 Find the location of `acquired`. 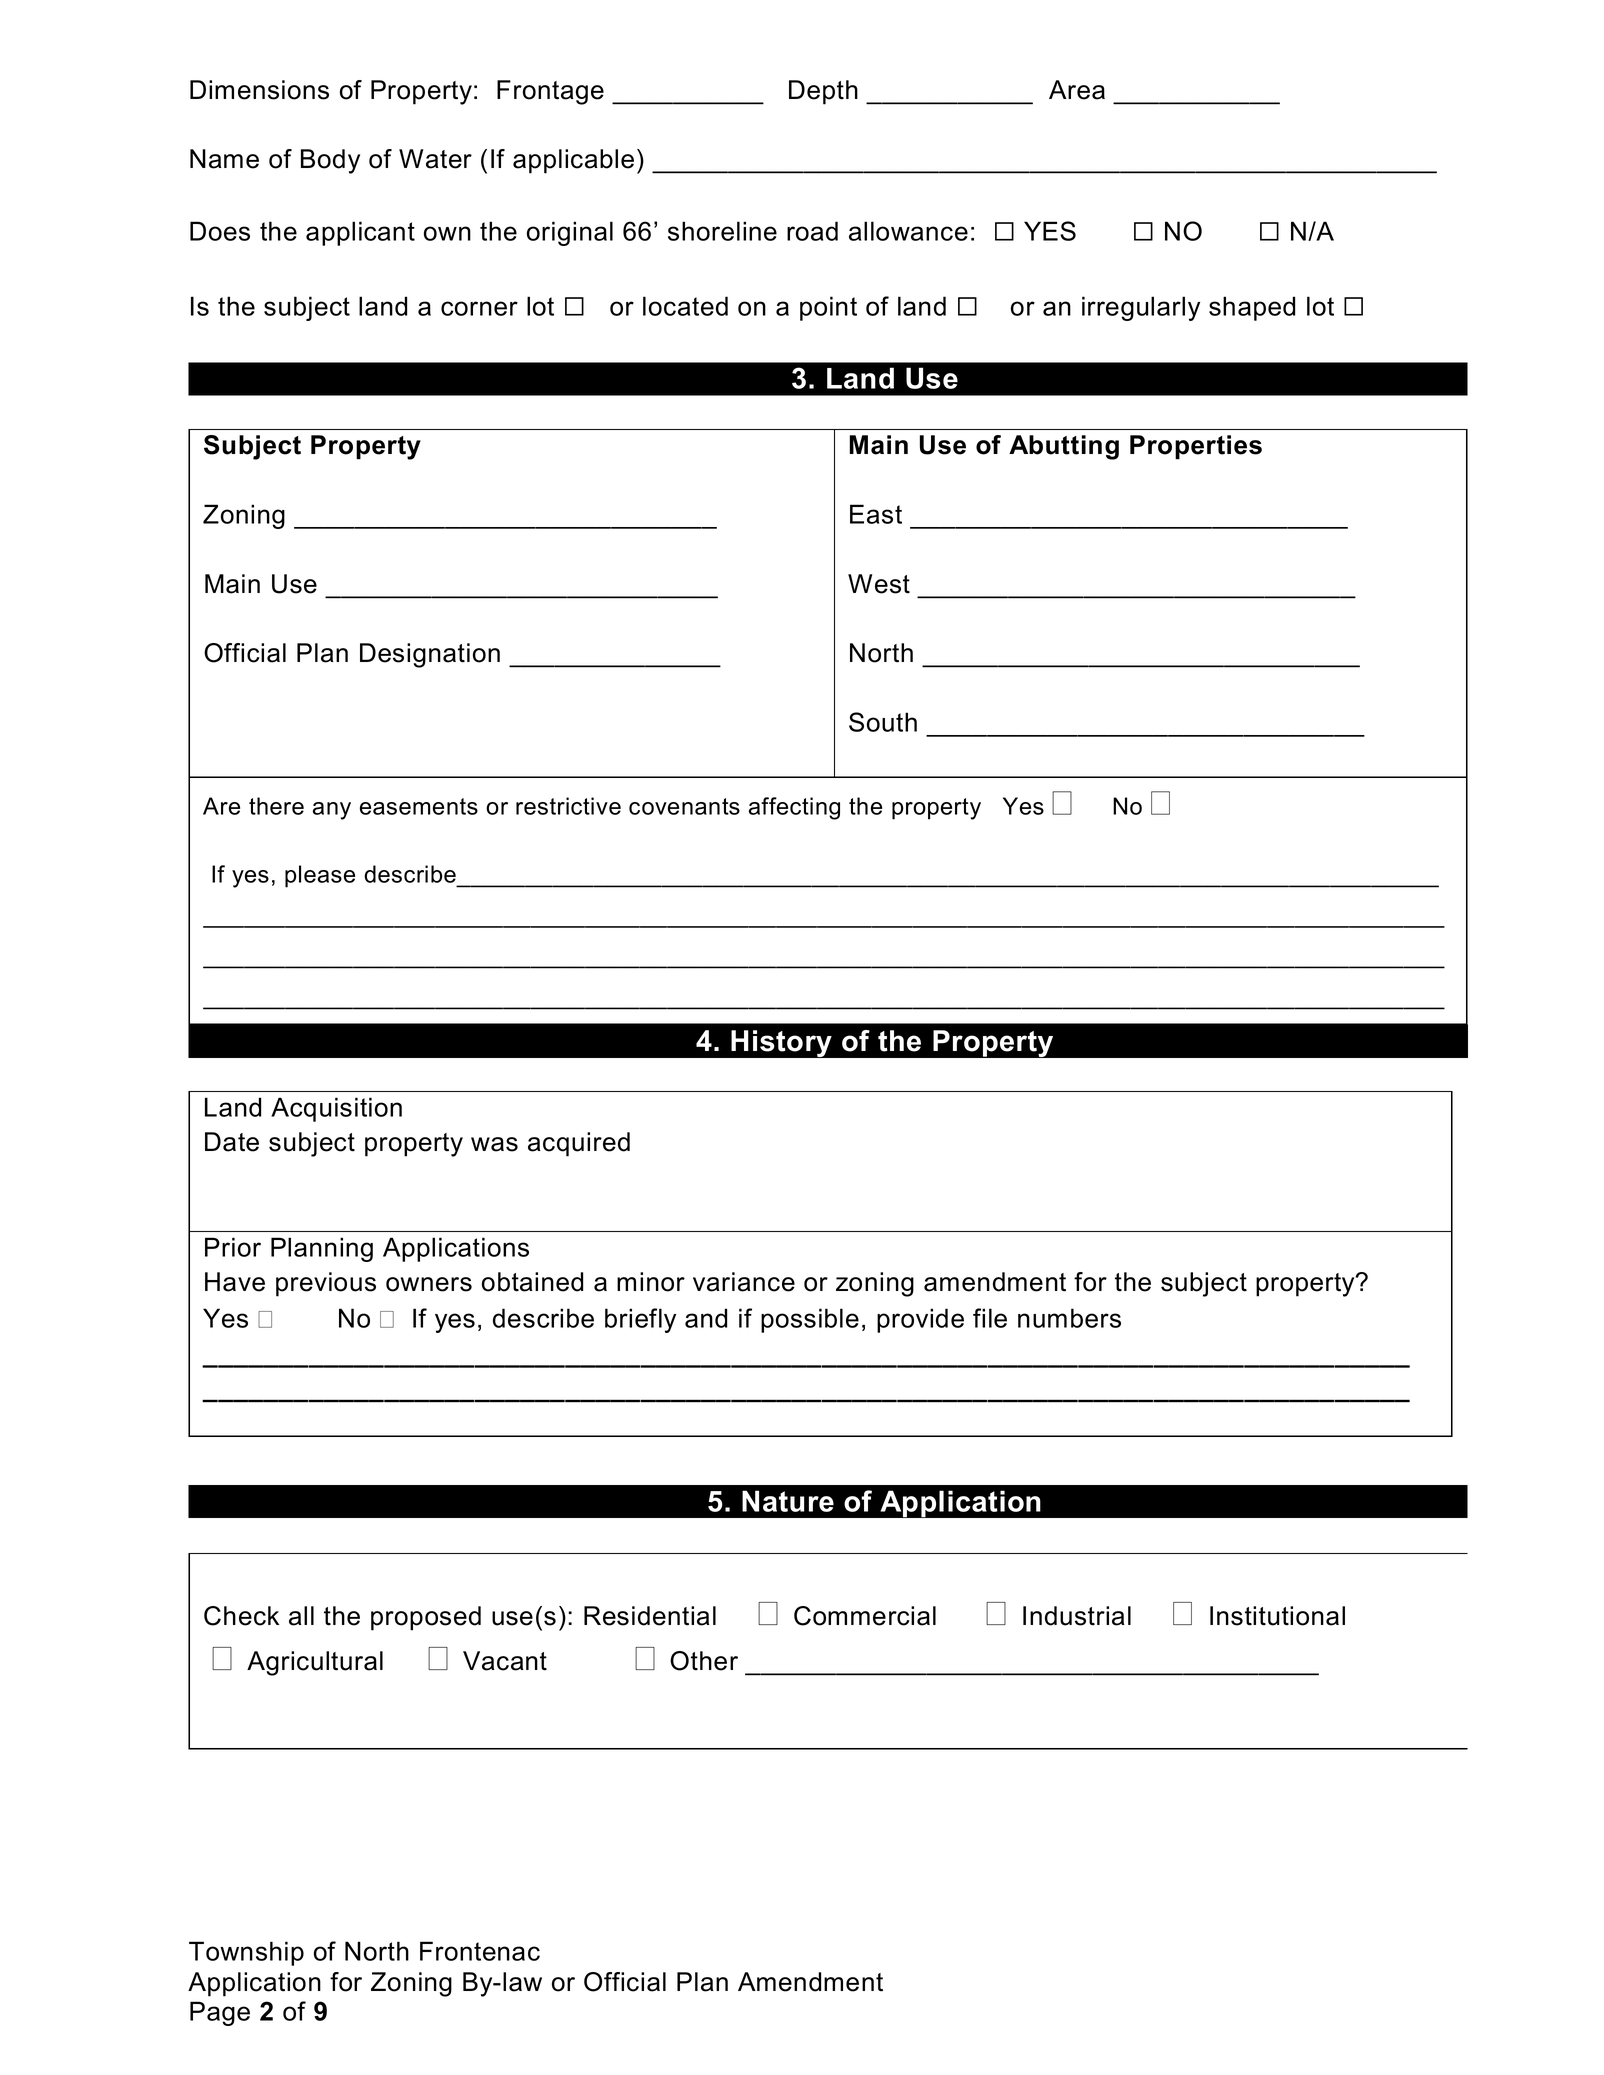

acquired is located at coordinates (579, 1144).
